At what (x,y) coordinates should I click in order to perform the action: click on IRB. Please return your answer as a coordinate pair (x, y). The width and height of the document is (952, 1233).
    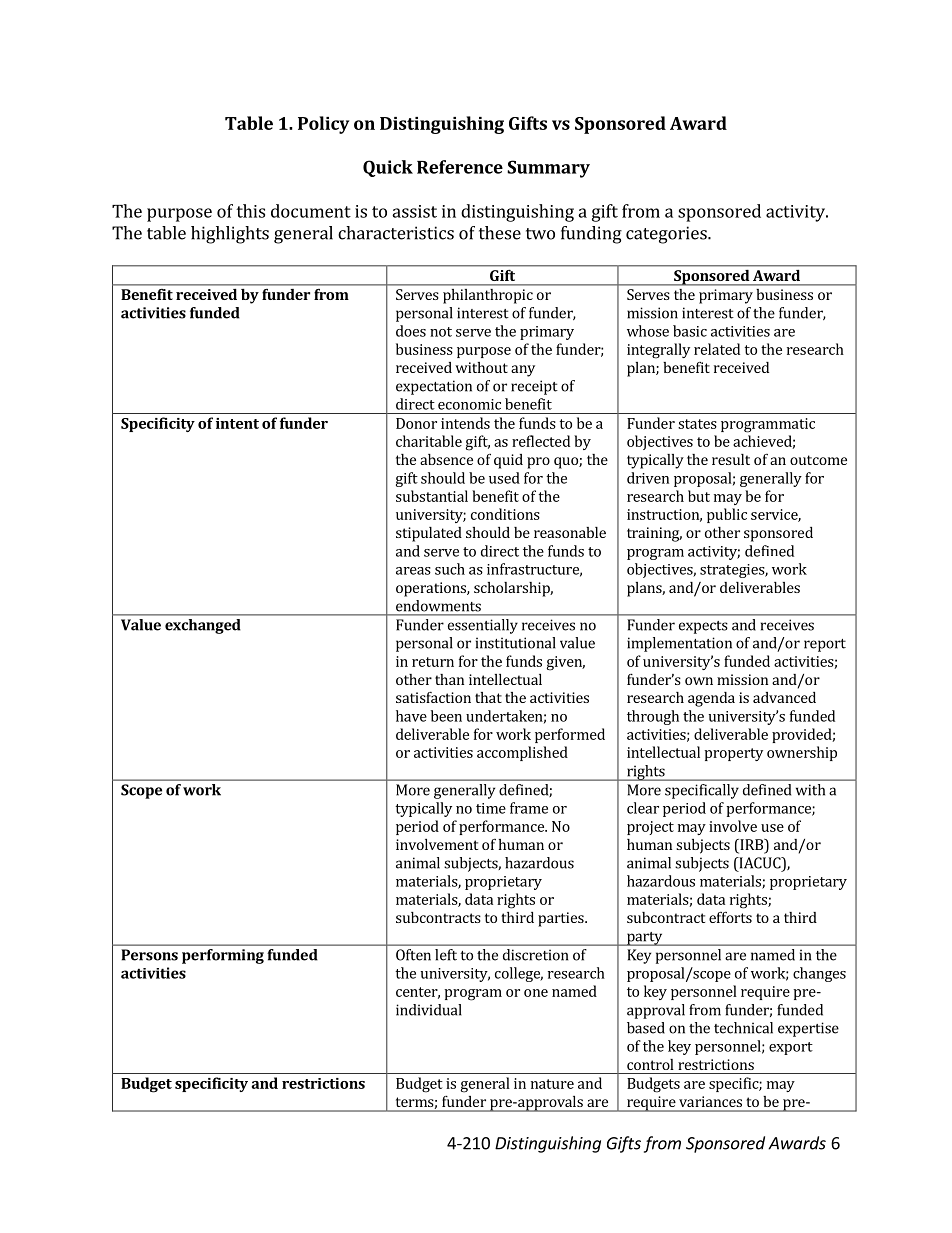
    Looking at the image, I should click on (751, 844).
